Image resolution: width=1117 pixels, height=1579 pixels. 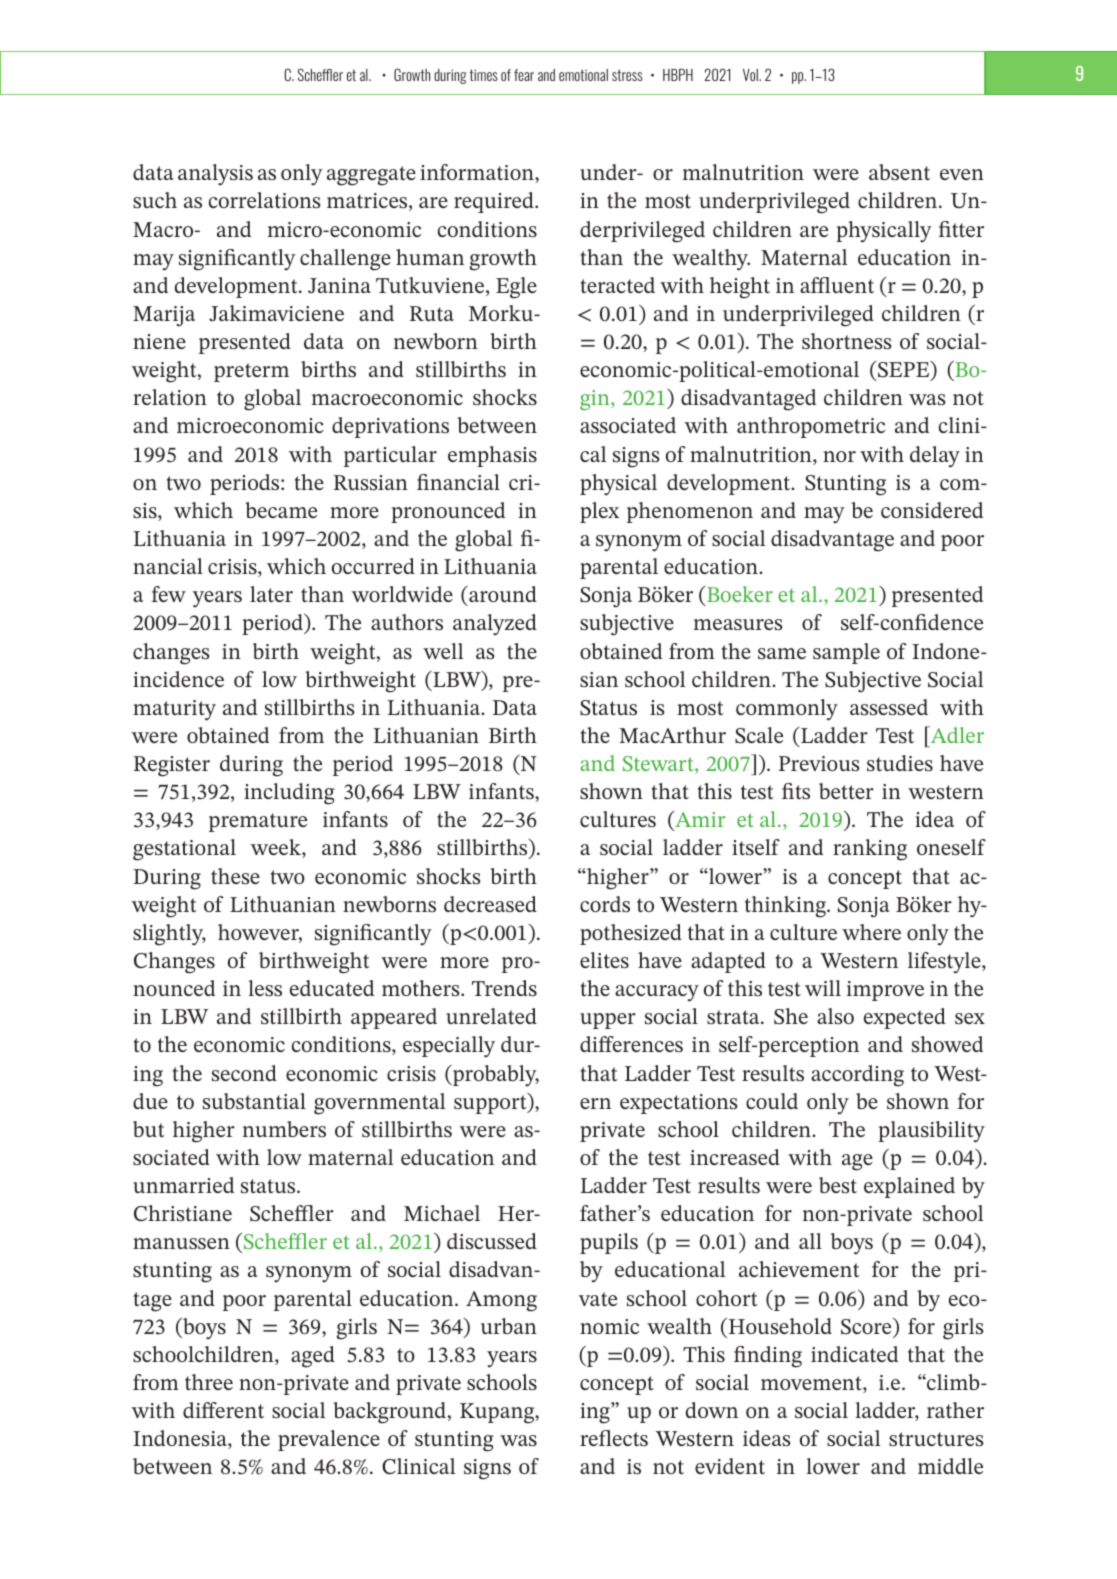 I want to click on different, so click(x=223, y=1410).
